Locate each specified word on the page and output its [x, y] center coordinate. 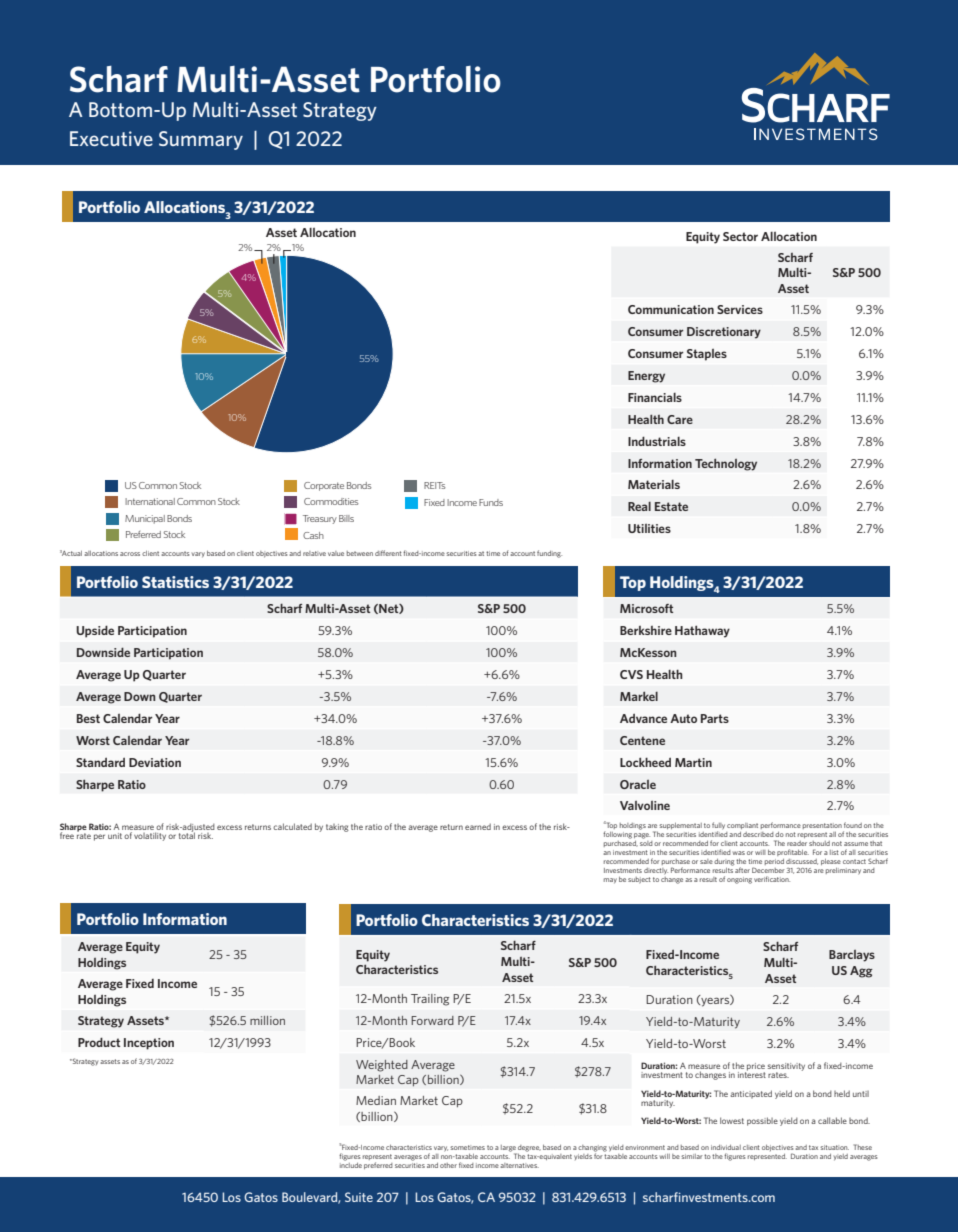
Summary [201, 140]
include [351, 1164]
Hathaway [702, 631]
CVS [631, 674]
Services [740, 309]
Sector [740, 236]
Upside [95, 631]
